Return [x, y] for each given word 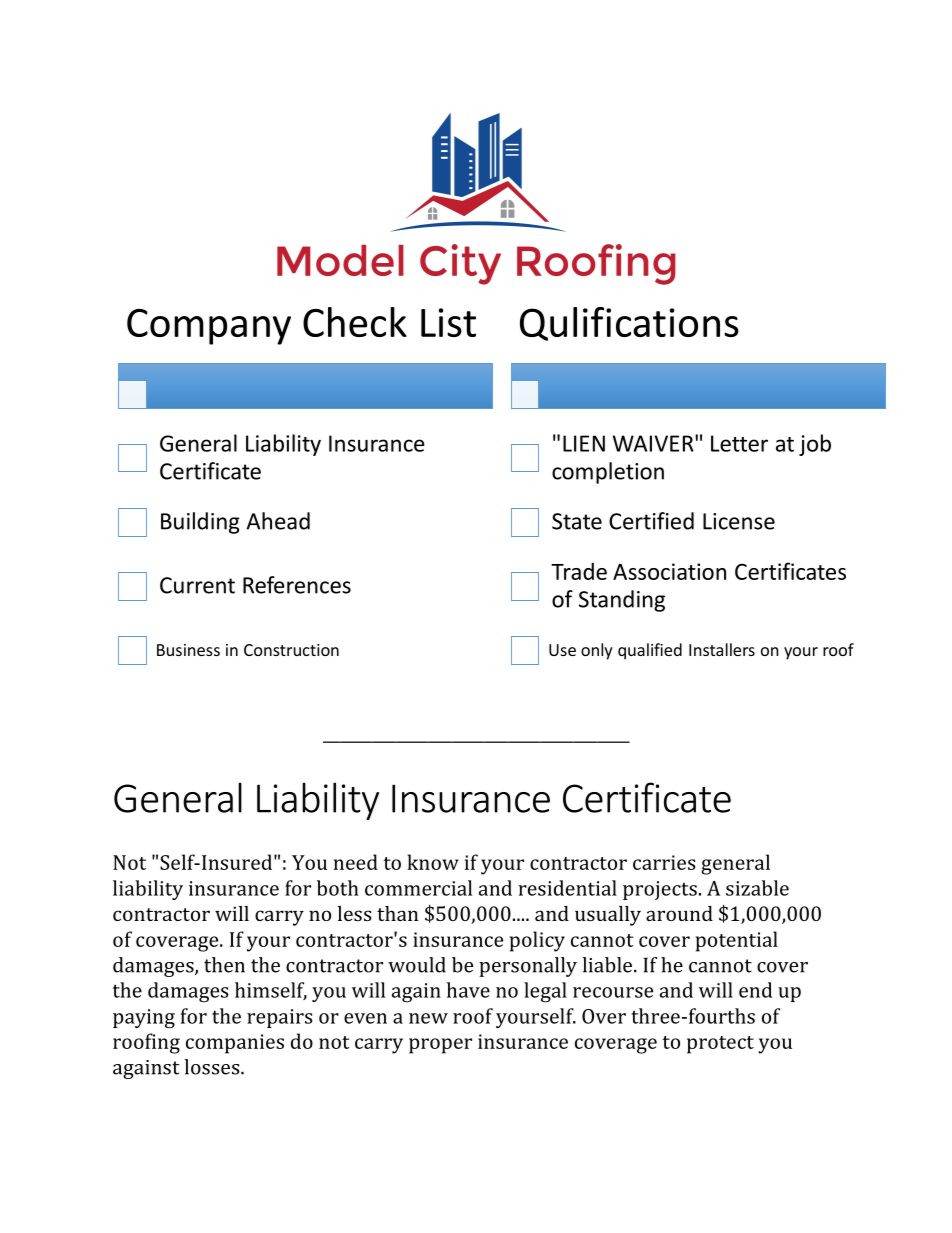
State [577, 521]
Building [200, 523]
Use [562, 650]
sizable [757, 888]
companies [235, 1044]
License [739, 521]
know [433, 862]
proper [440, 1046]
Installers [722, 649]
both [338, 888]
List [448, 322]
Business [188, 650]
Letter [739, 443]
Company [209, 326]
